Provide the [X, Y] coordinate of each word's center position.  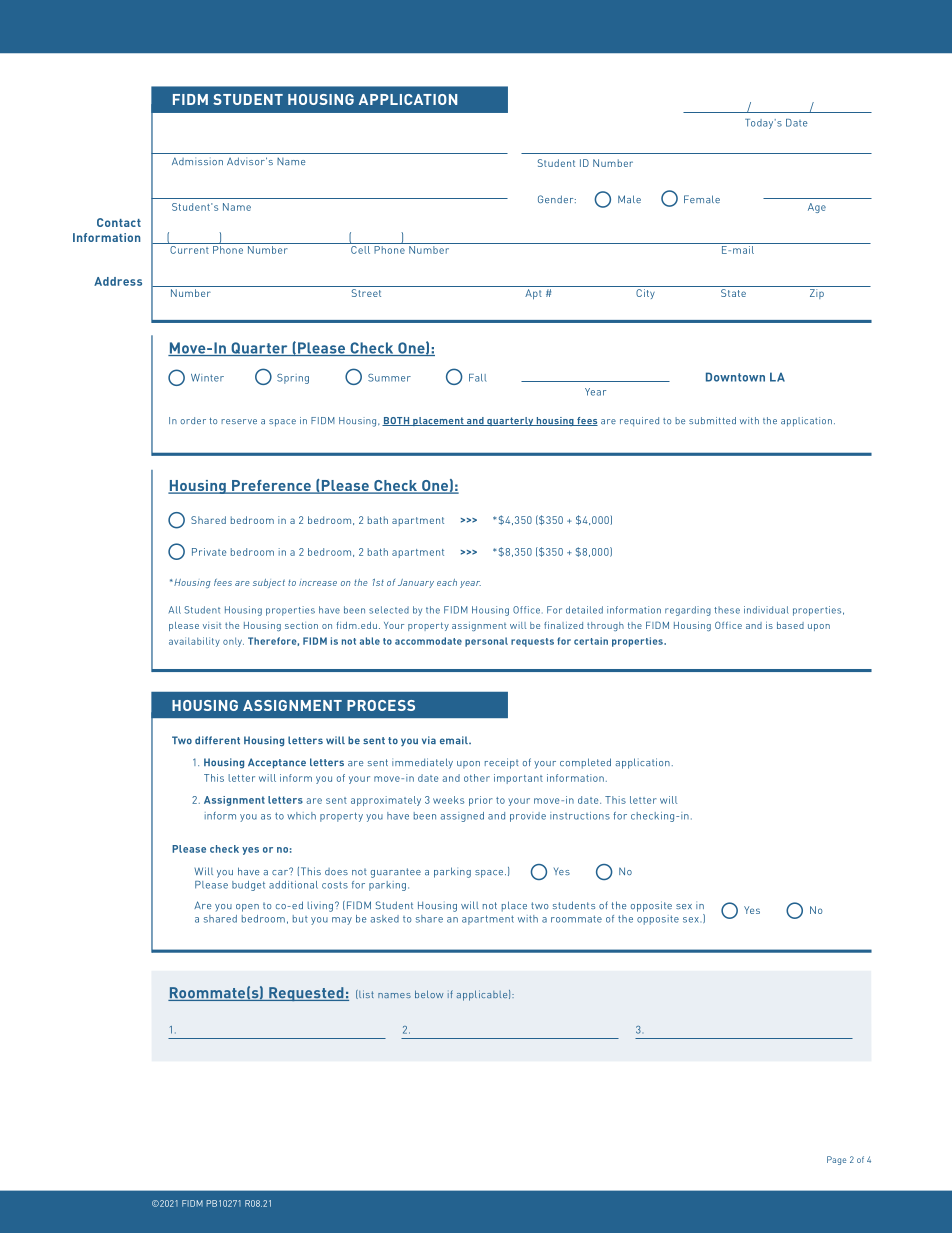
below [429, 994]
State [733, 293]
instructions [580, 816]
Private [209, 552]
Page [836, 1160]
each [447, 582]
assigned [462, 817]
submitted [712, 420]
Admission [197, 161]
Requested [306, 994]
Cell [361, 248]
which [301, 816]
